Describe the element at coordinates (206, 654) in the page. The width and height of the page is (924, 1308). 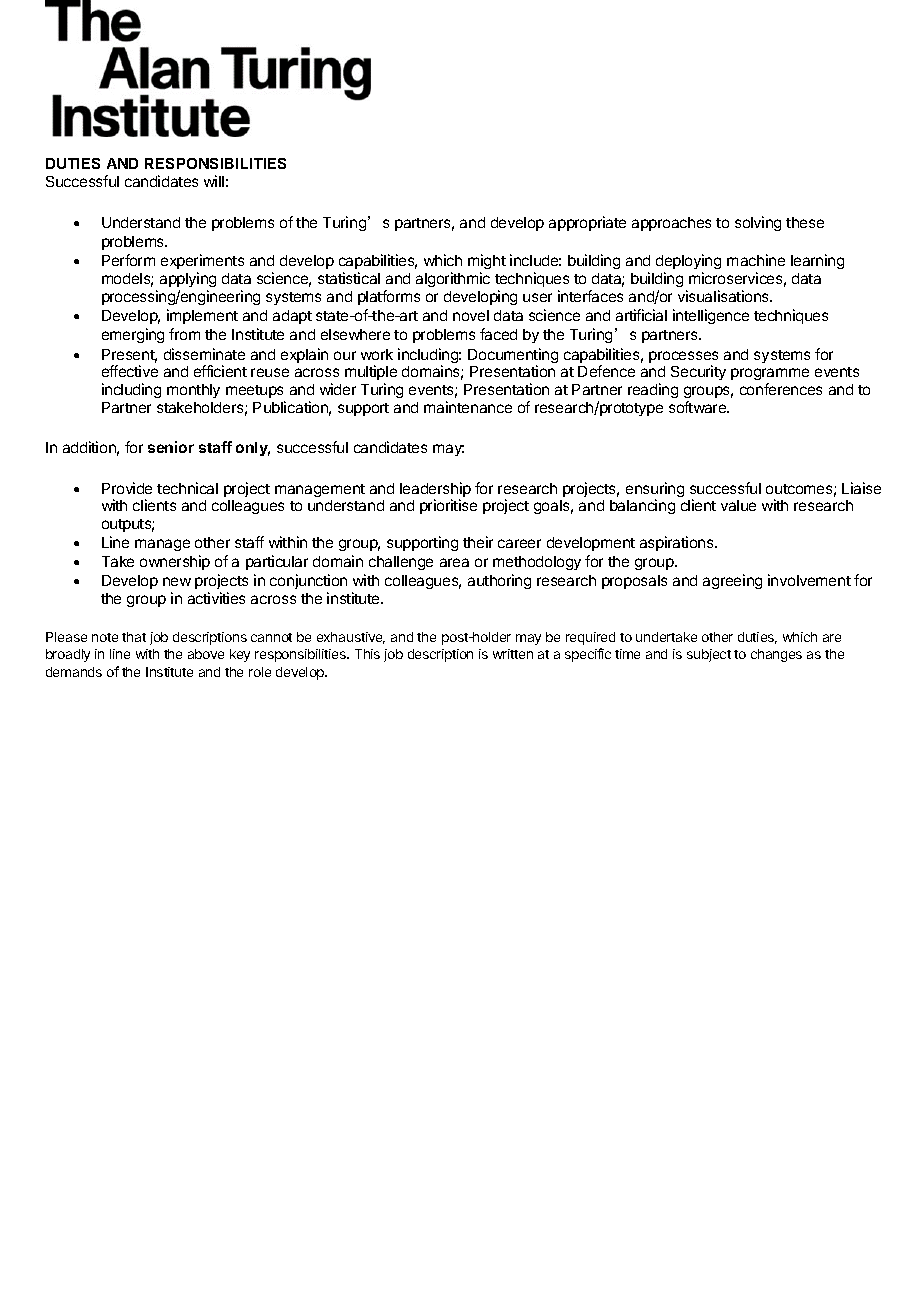
I see `above` at that location.
